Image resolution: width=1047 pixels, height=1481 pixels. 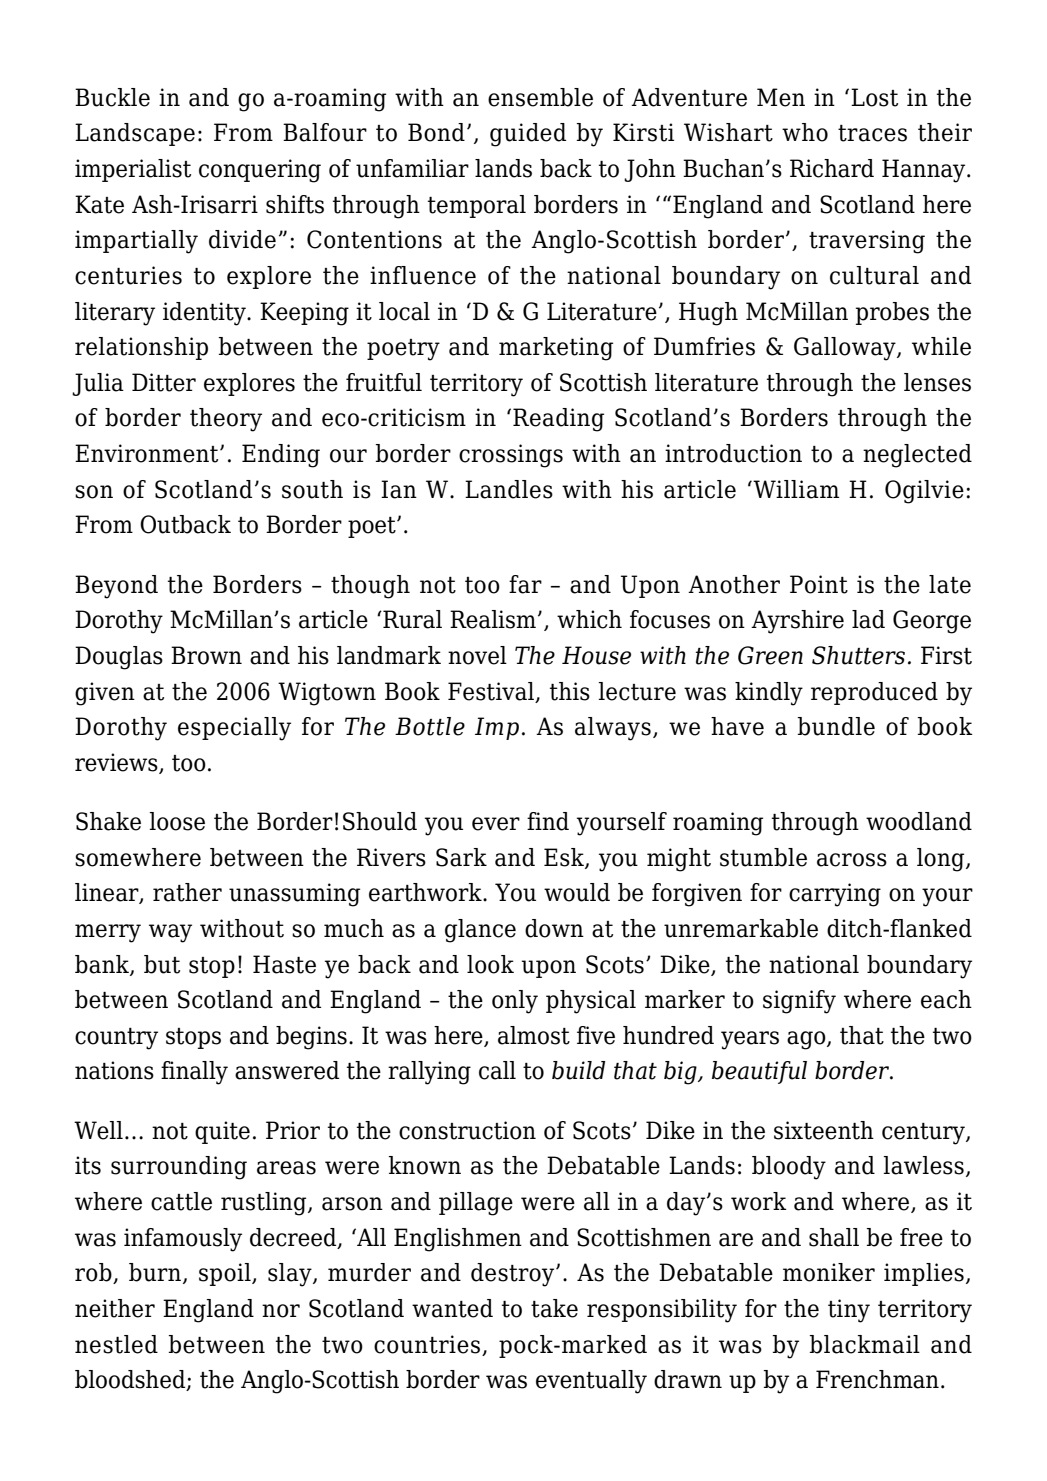 What do you see at coordinates (491, 691) in the page?
I see `Festival` at bounding box center [491, 691].
